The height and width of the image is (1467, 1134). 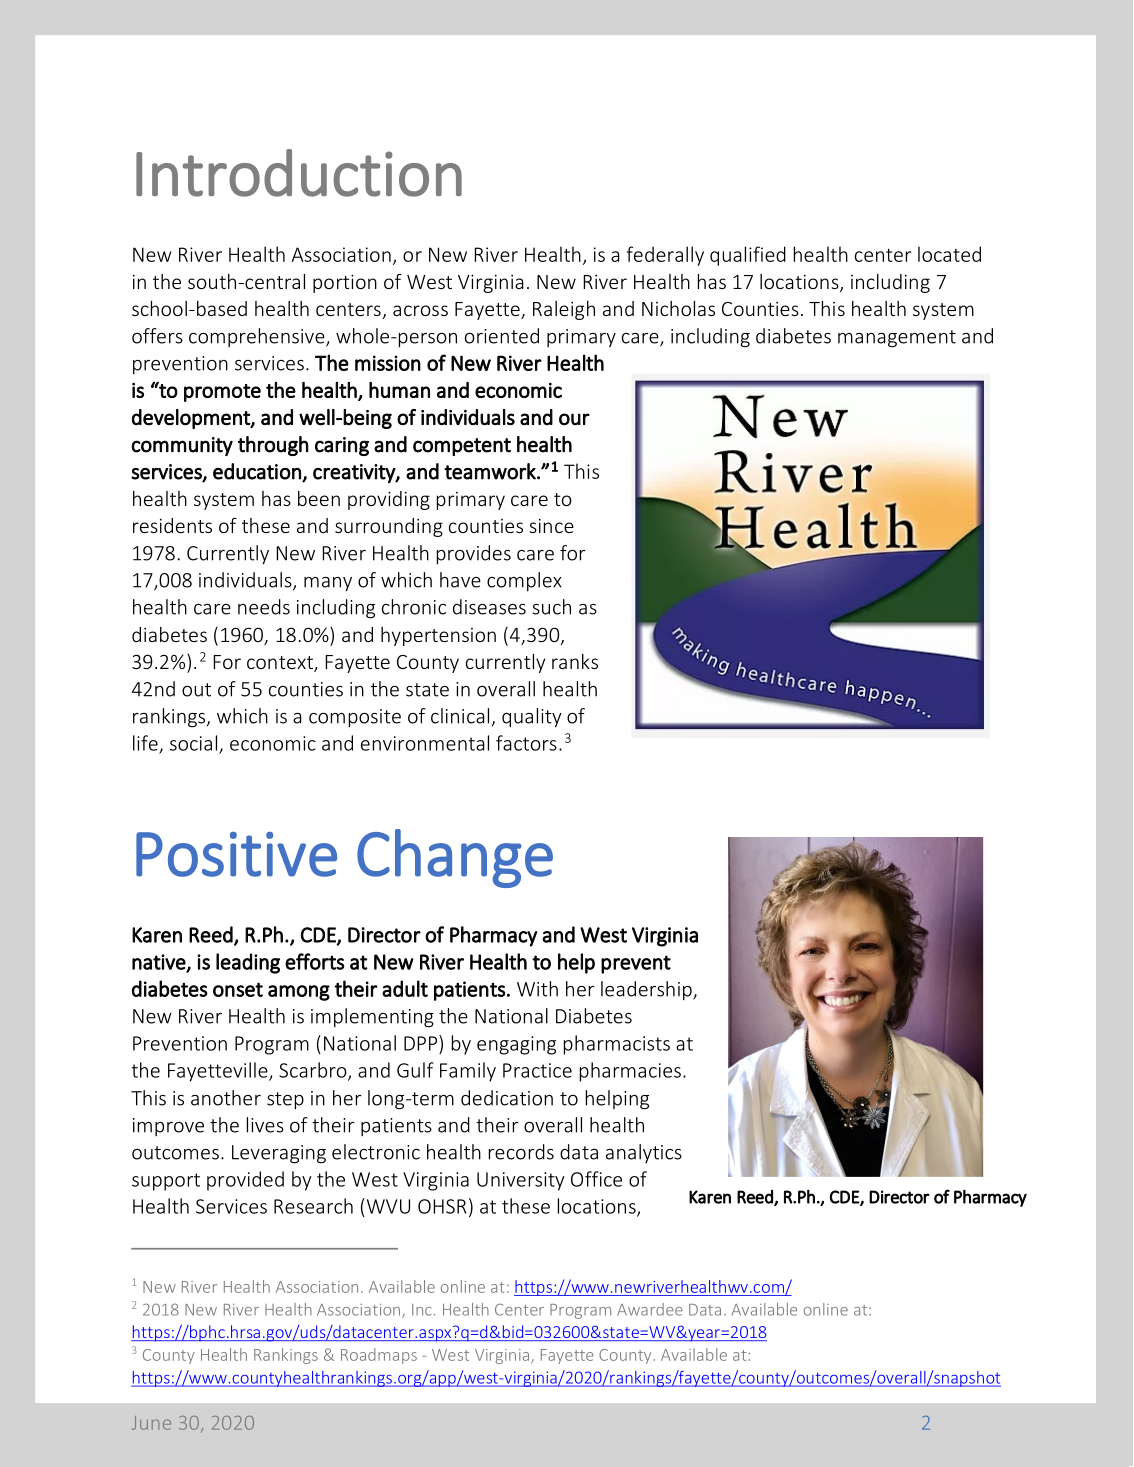 What do you see at coordinates (236, 854) in the image?
I see `Positive` at bounding box center [236, 854].
